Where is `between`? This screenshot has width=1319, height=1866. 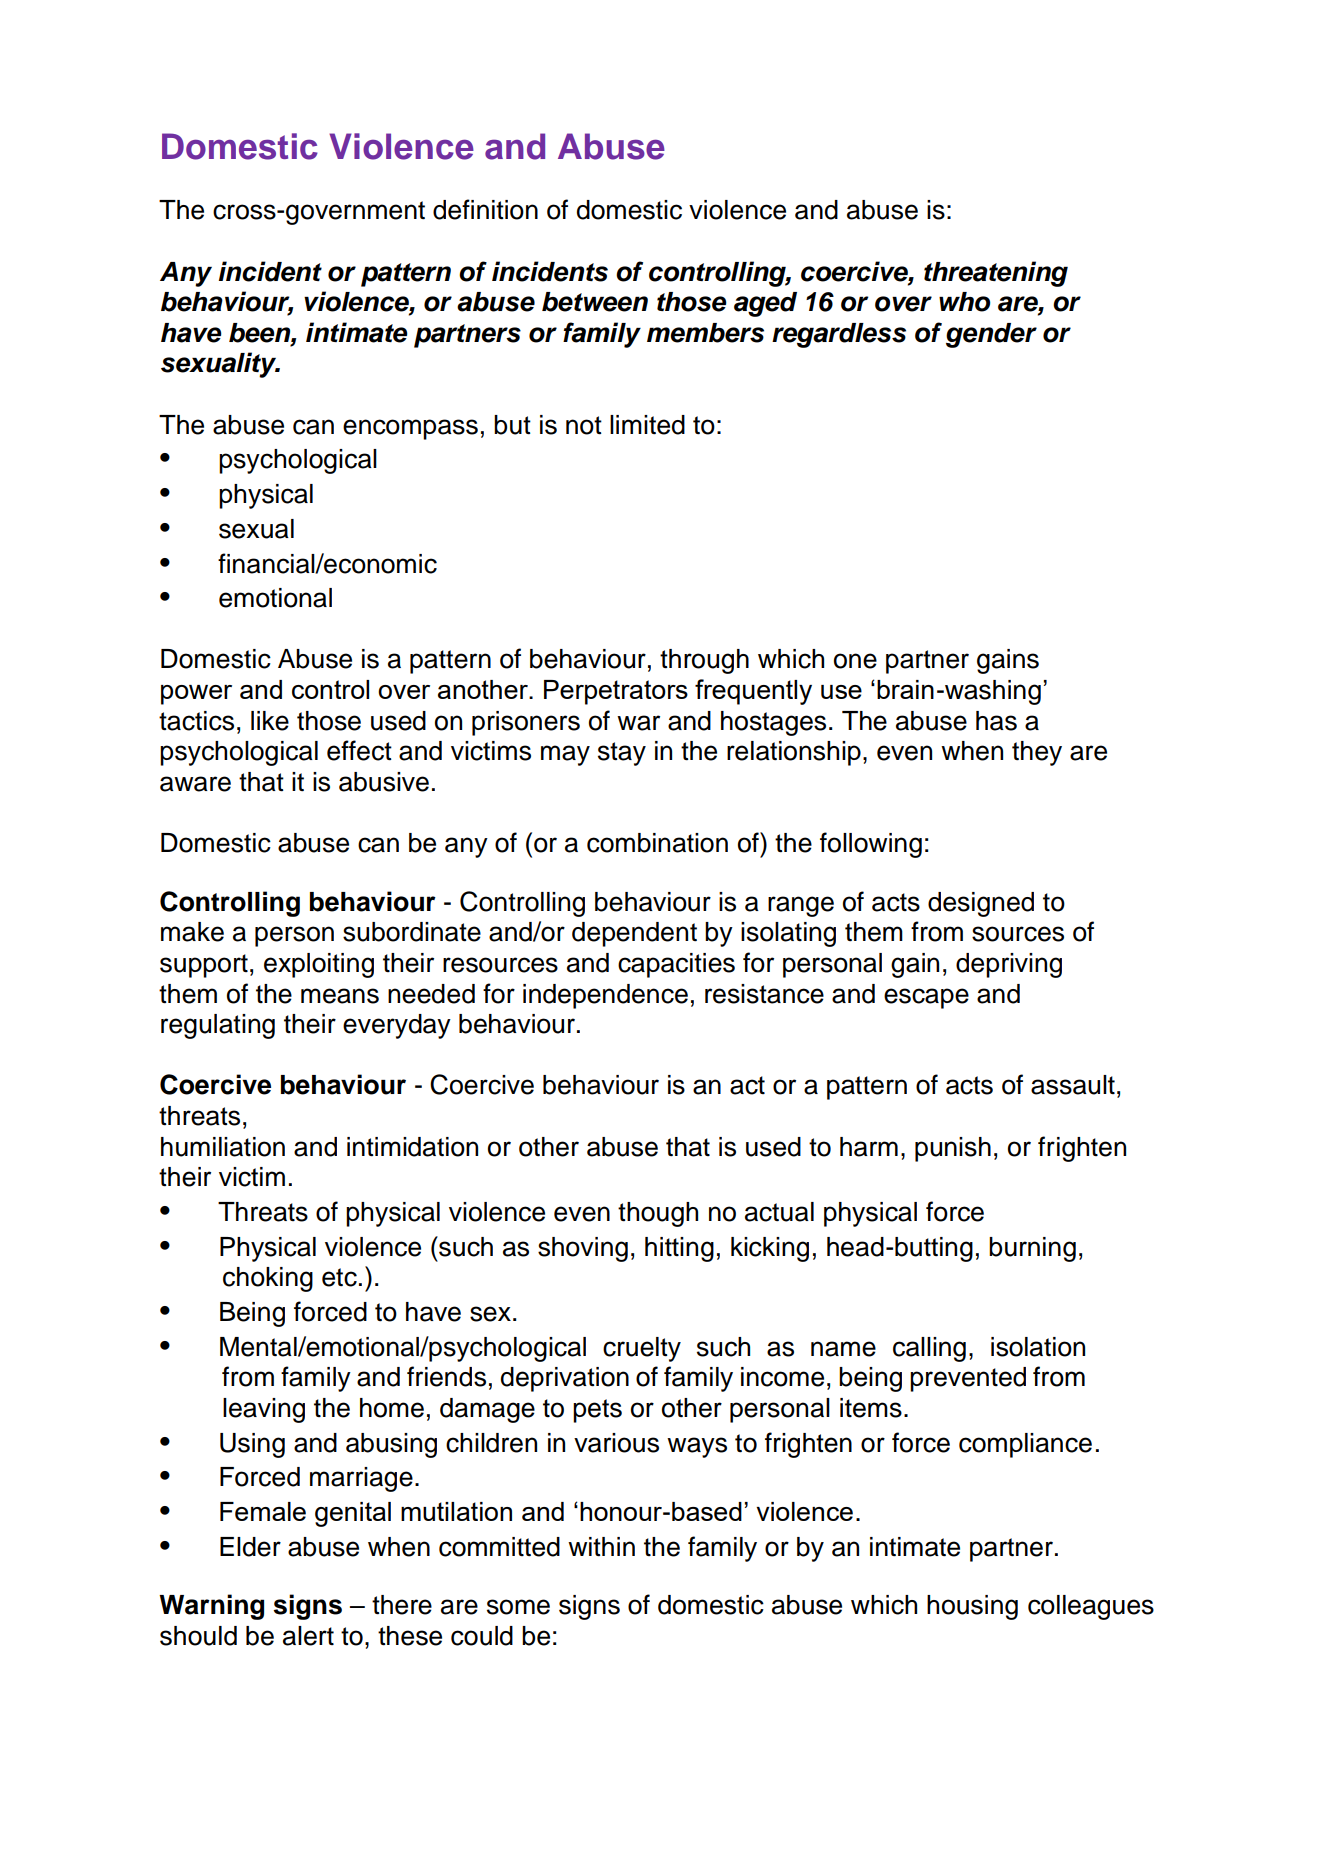 between is located at coordinates (595, 302).
